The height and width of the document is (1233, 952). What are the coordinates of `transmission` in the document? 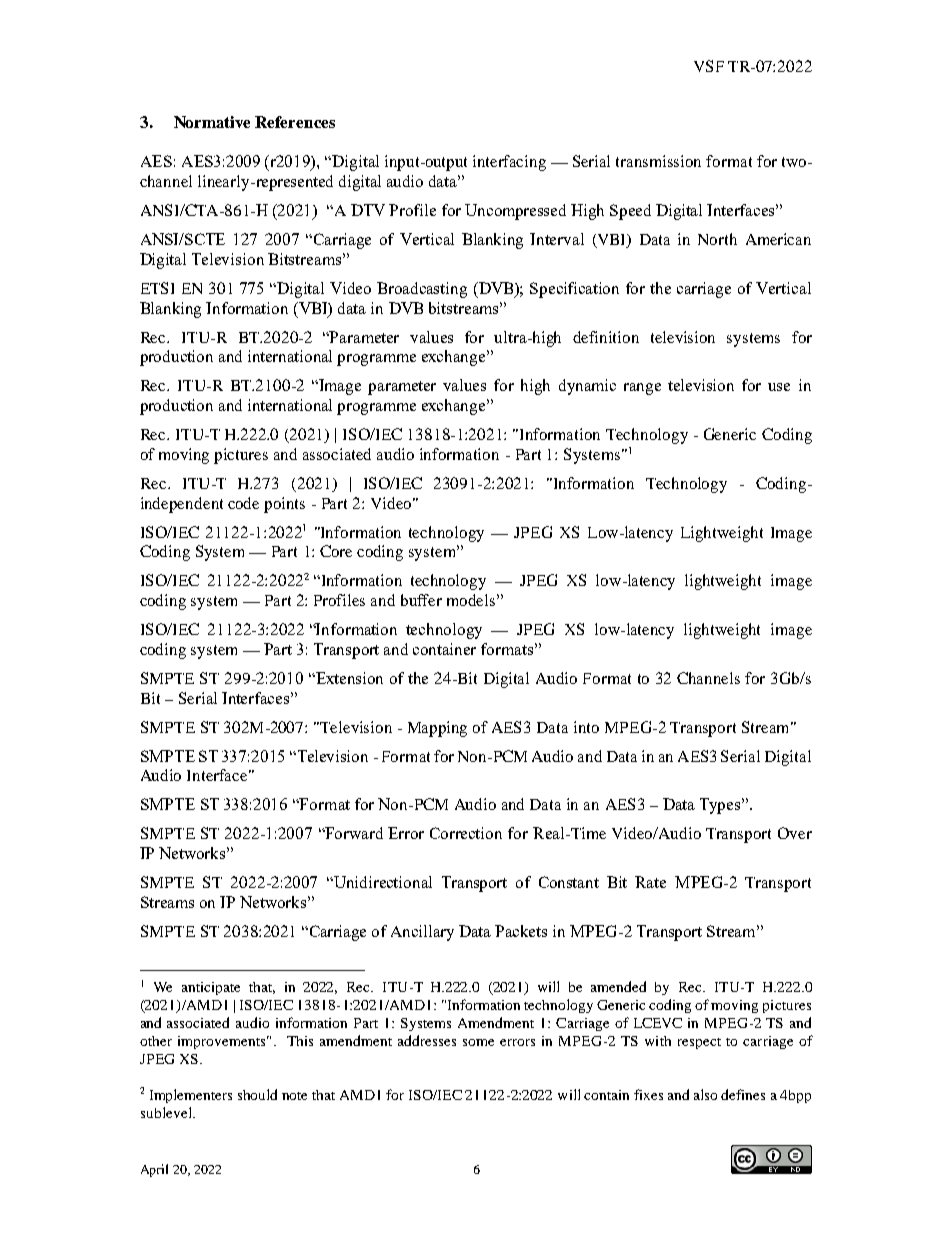 It's located at (658, 161).
